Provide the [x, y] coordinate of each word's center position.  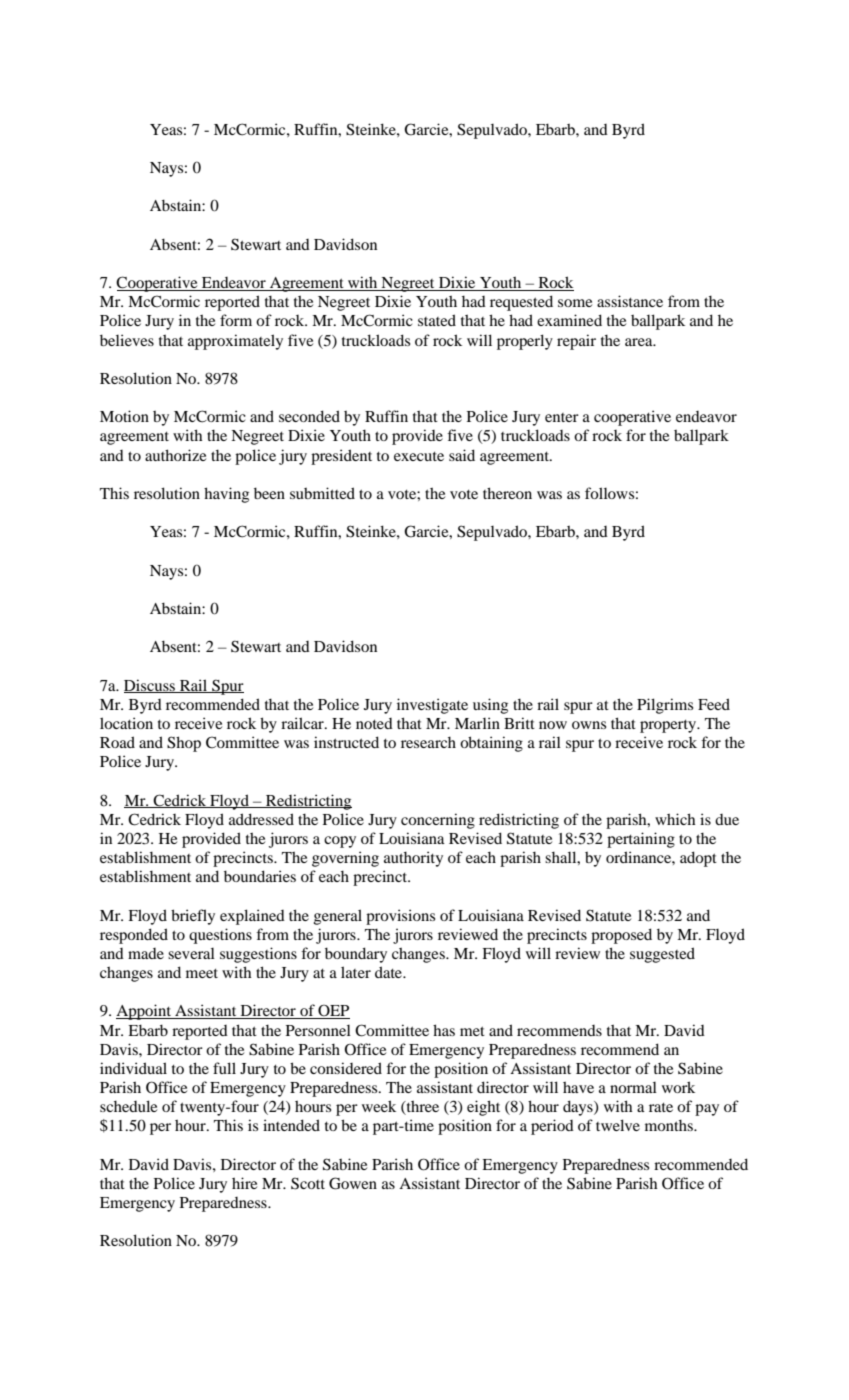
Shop [184, 744]
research [428, 742]
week [379, 1106]
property [669, 726]
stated [437, 320]
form [236, 320]
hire [244, 1183]
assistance [630, 301]
